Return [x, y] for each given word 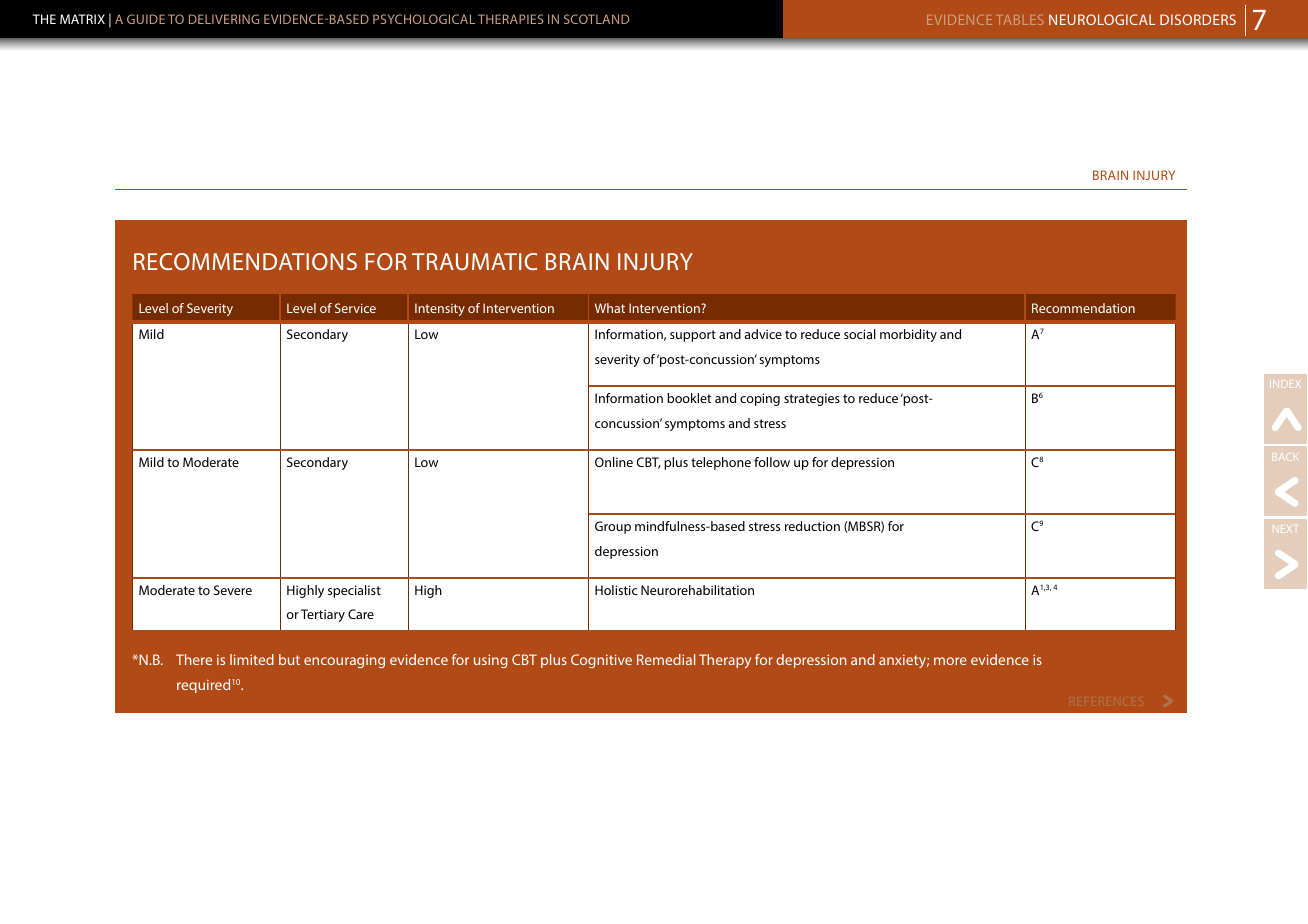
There [194, 659]
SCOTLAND [596, 19]
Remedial [666, 659]
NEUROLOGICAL [1102, 19]
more [950, 661]
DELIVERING [224, 19]
